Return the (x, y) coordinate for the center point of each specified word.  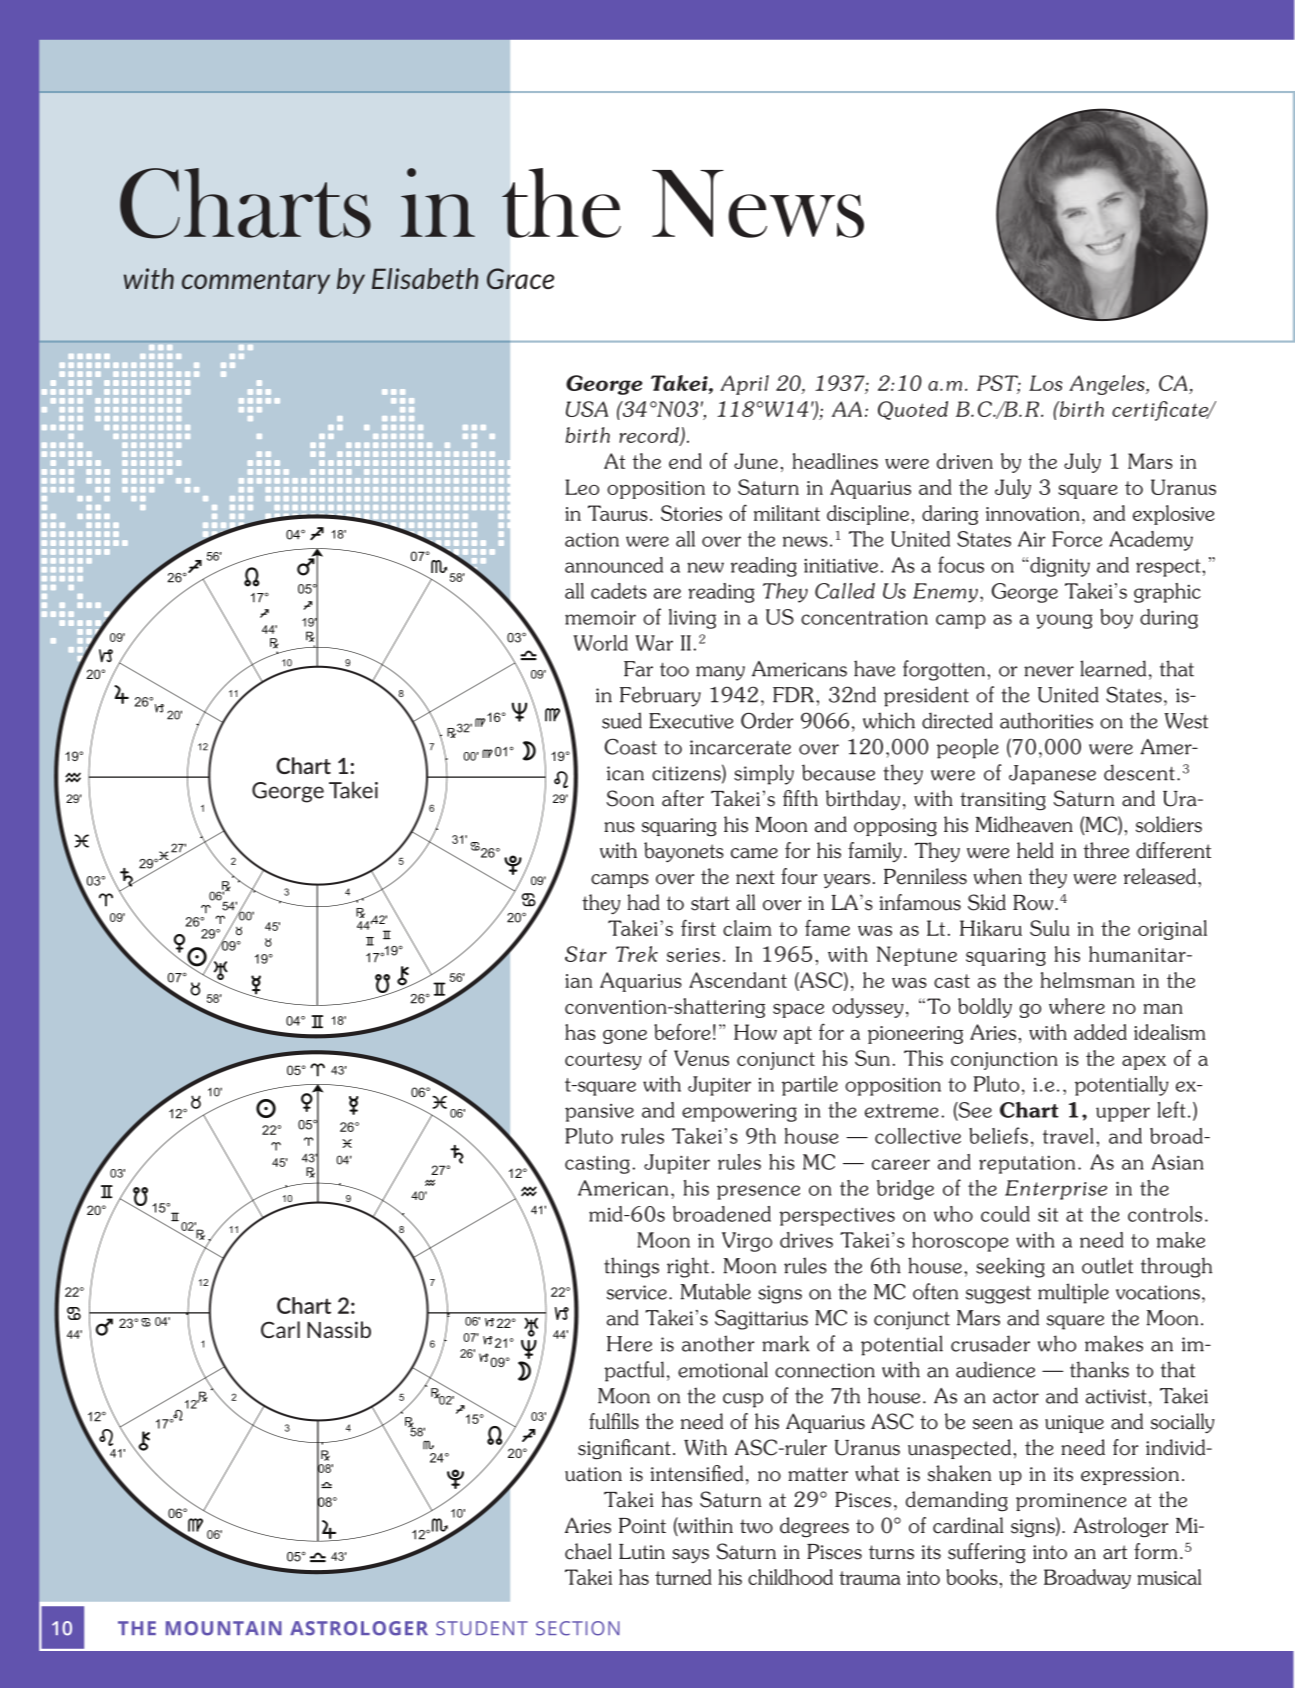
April (744, 385)
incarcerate (740, 747)
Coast (630, 747)
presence (758, 1192)
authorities (1046, 720)
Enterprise (1056, 1190)
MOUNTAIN (224, 1628)
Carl (280, 1329)
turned (683, 1577)
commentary (256, 282)
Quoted (913, 410)
